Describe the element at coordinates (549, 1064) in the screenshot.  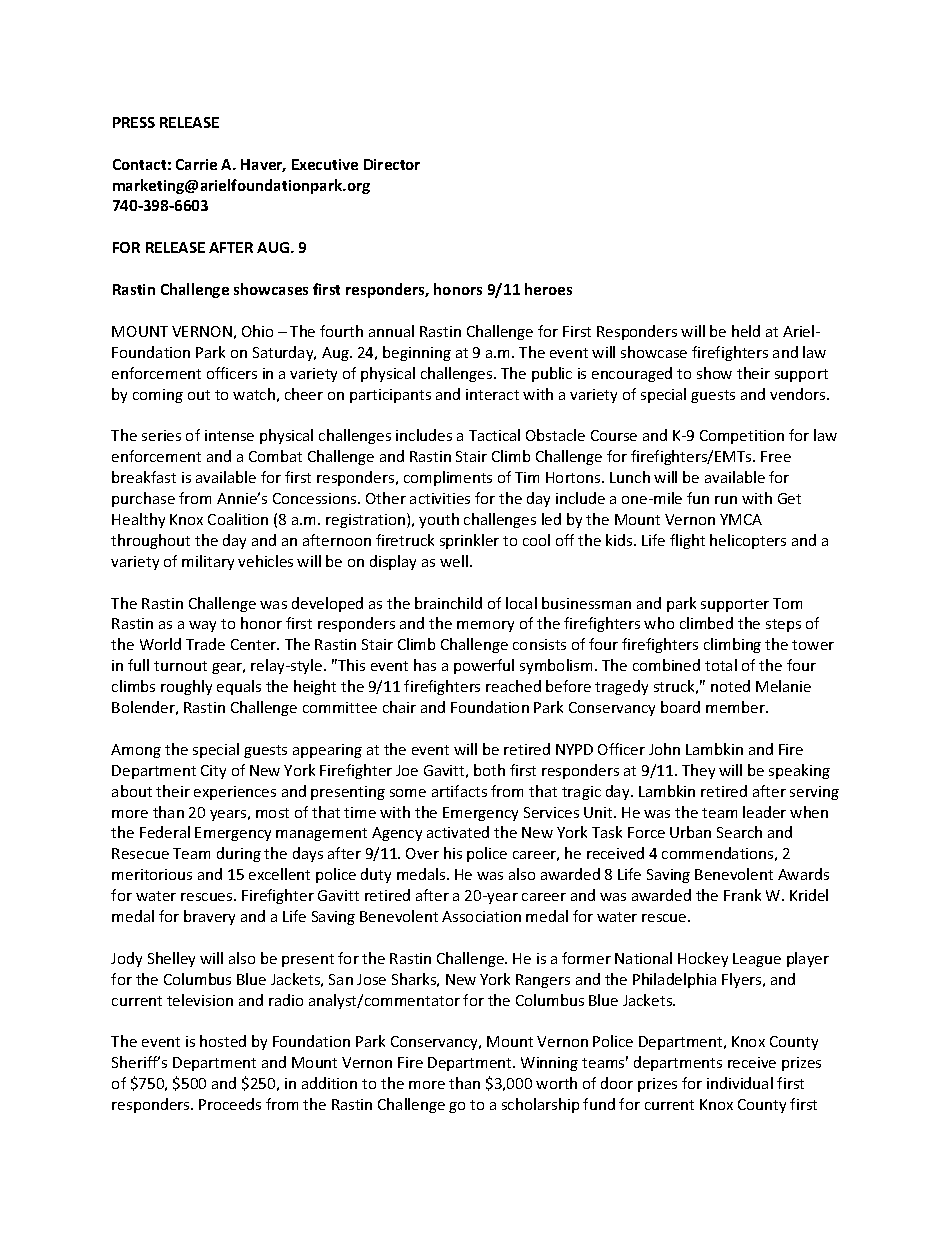
I see `Winning` at that location.
